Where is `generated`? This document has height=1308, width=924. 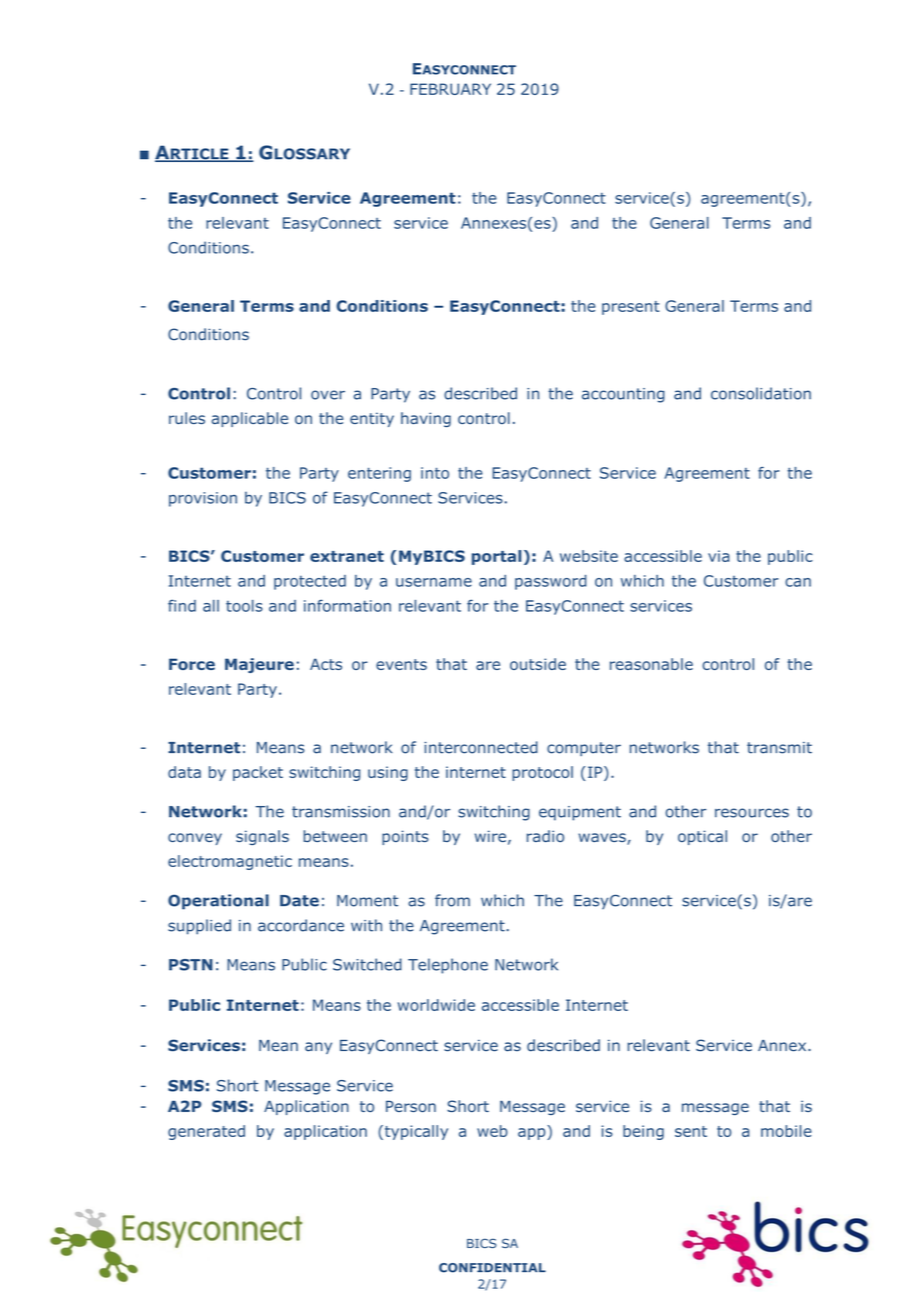
generated is located at coordinates (206, 1132).
